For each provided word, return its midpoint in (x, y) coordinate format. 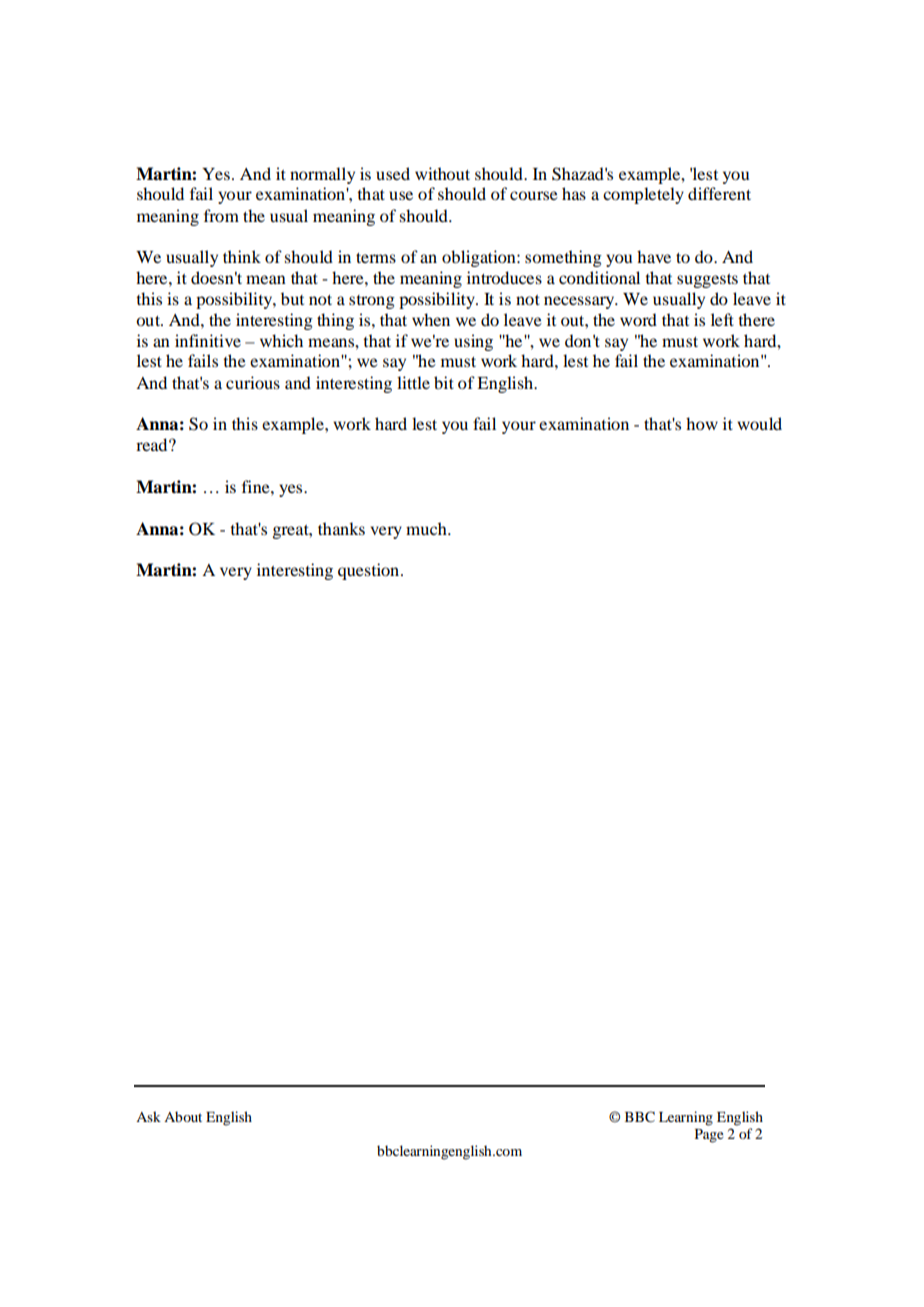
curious (253, 382)
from (221, 215)
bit (444, 382)
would (759, 423)
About (183, 1116)
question (370, 571)
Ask (148, 1116)
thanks (341, 528)
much (427, 528)
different (719, 193)
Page (709, 1136)
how (702, 423)
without (442, 173)
